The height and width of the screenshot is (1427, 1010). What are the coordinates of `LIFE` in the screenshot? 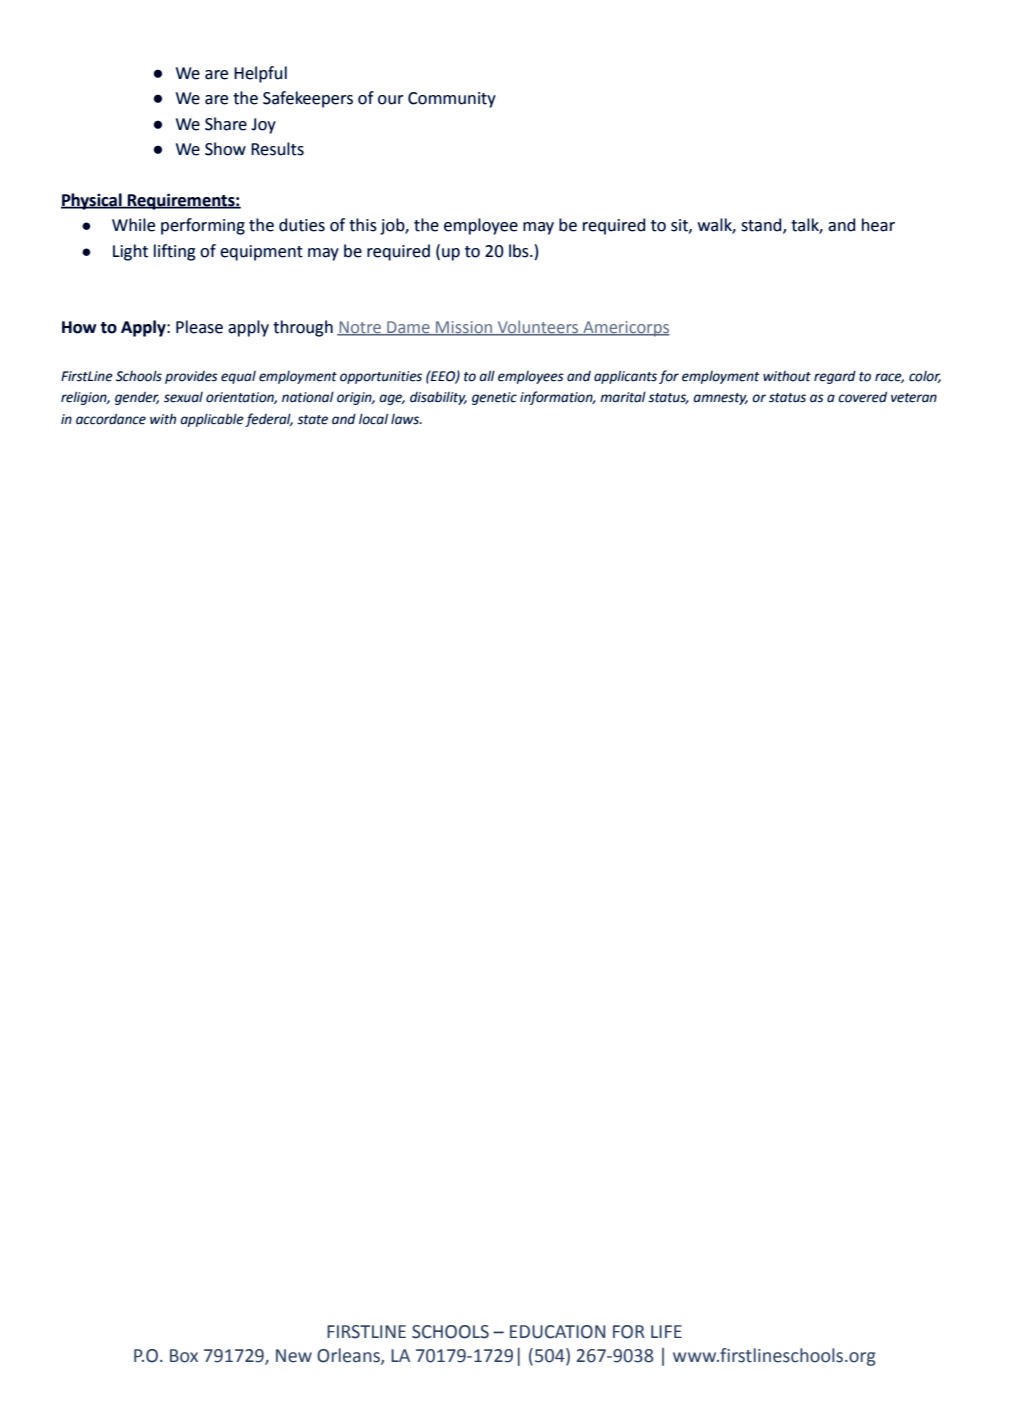 It's located at (666, 1331).
